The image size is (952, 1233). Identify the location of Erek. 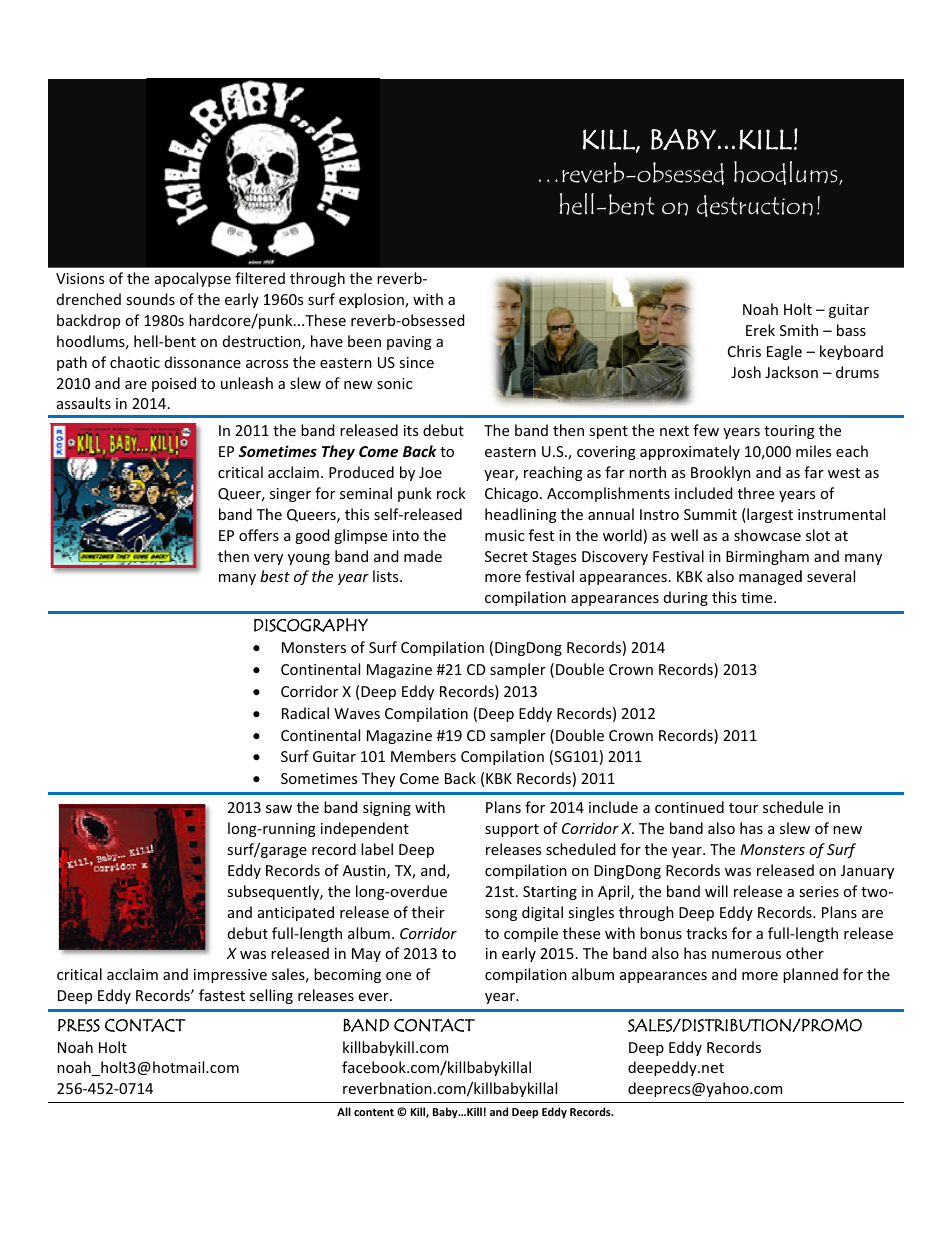
(760, 330).
